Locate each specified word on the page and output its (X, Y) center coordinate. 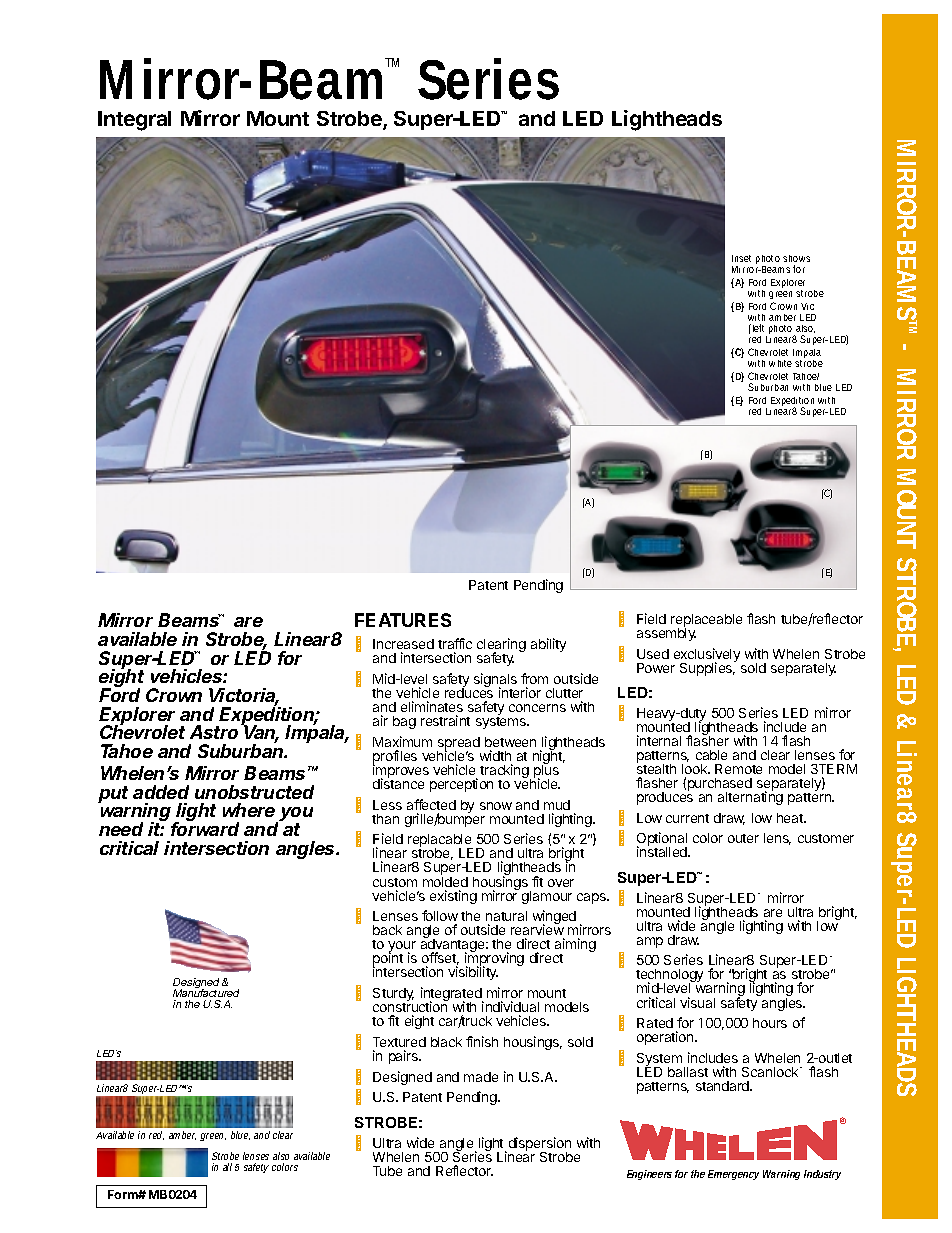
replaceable (706, 622)
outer (743, 838)
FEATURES (403, 620)
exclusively (707, 656)
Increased (403, 646)
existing (453, 897)
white (780, 363)
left (758, 328)
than (385, 819)
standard (723, 1086)
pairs (404, 1057)
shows (796, 258)
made (481, 1077)
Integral (134, 121)
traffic (455, 645)
